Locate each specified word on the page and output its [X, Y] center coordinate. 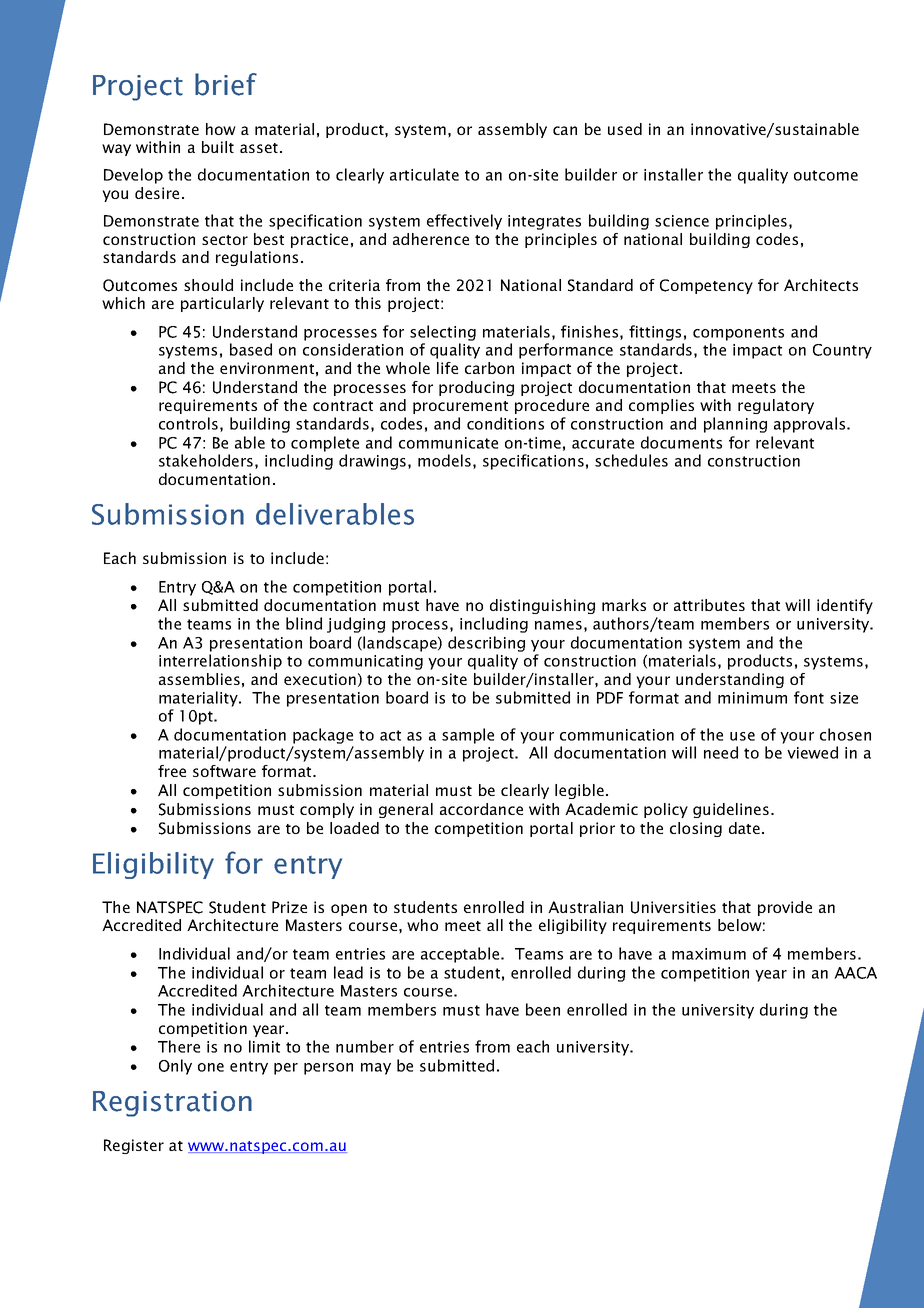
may [376, 1069]
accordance [481, 809]
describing [486, 644]
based [251, 349]
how [221, 129]
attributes [709, 605]
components [738, 334]
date [744, 828]
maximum [709, 954]
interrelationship [220, 662]
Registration [172, 1104]
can [565, 130]
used [625, 129]
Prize [289, 907]
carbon [489, 368]
